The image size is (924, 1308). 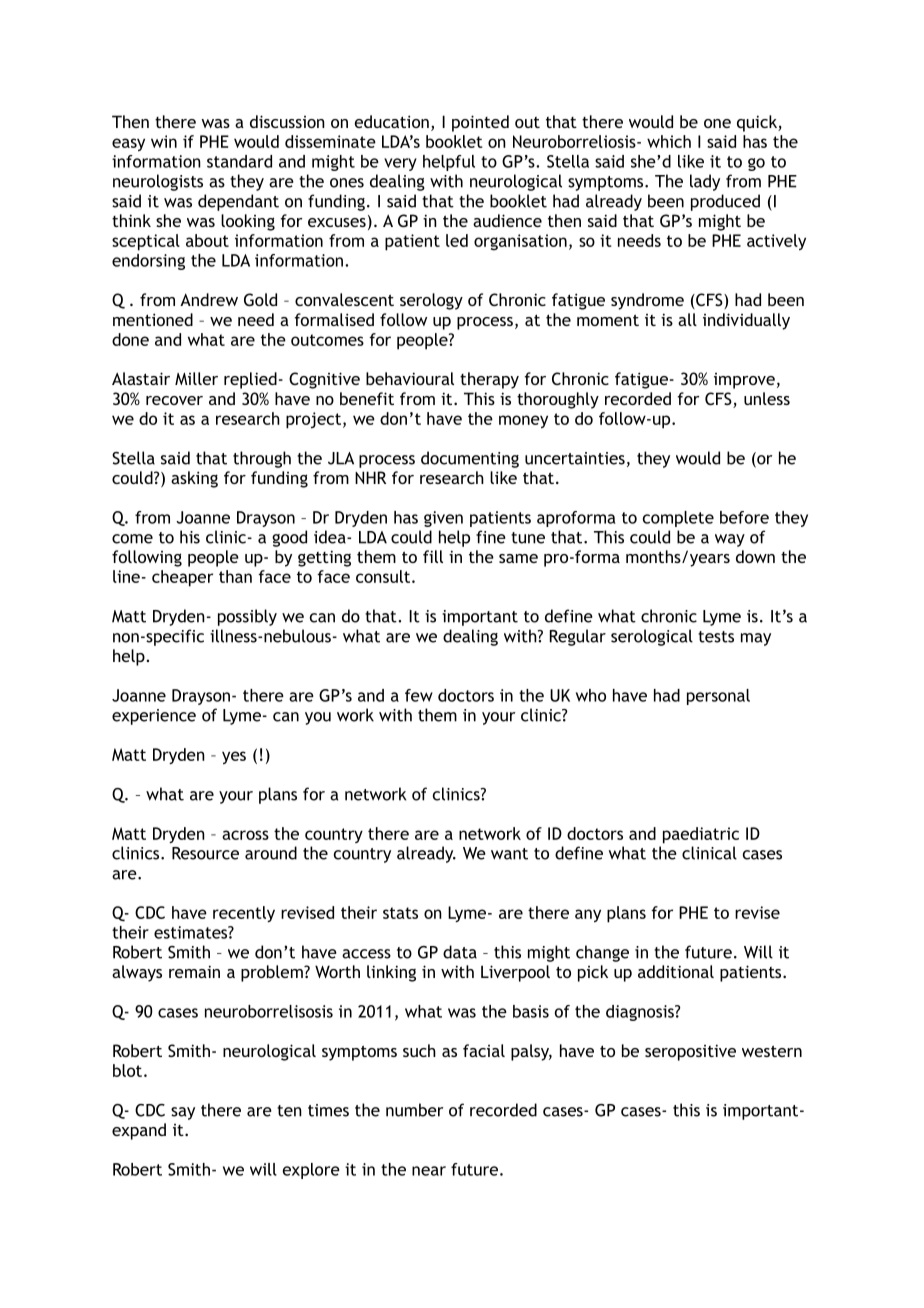 What do you see at coordinates (480, 123) in the screenshot?
I see `pointed` at bounding box center [480, 123].
